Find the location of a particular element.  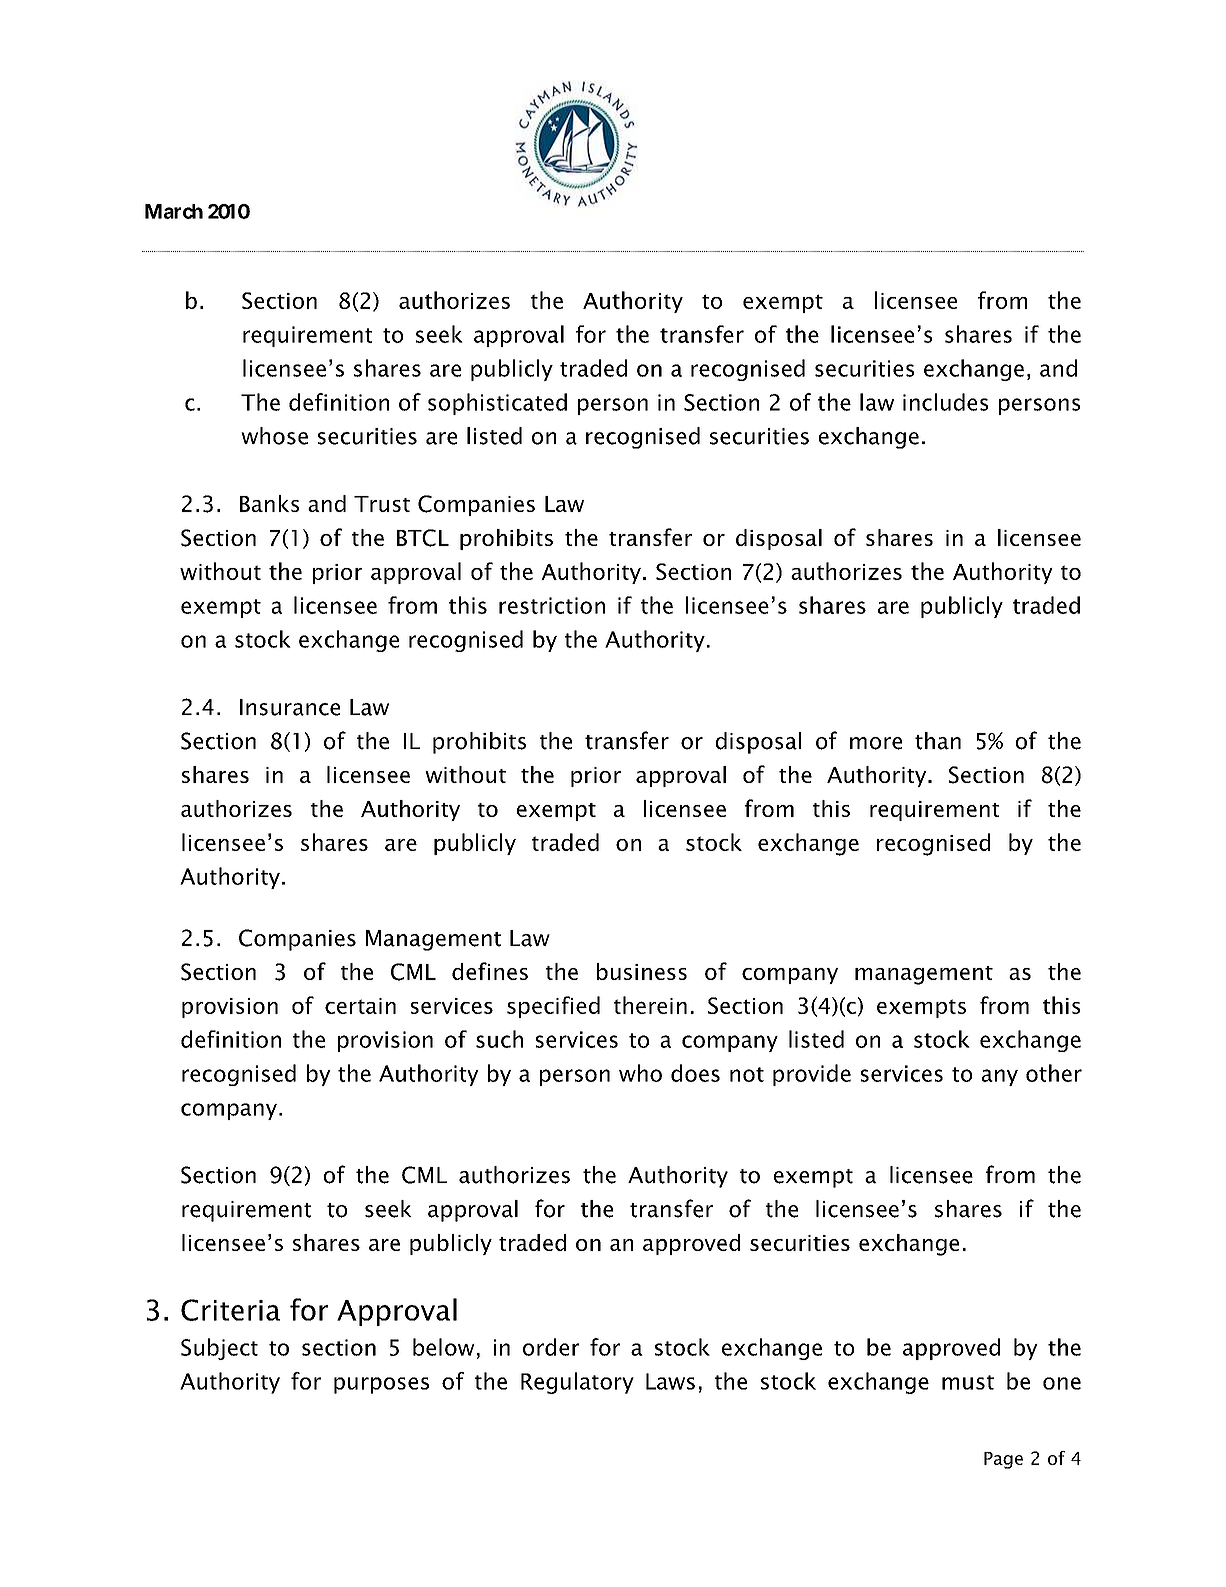

business is located at coordinates (642, 971).
